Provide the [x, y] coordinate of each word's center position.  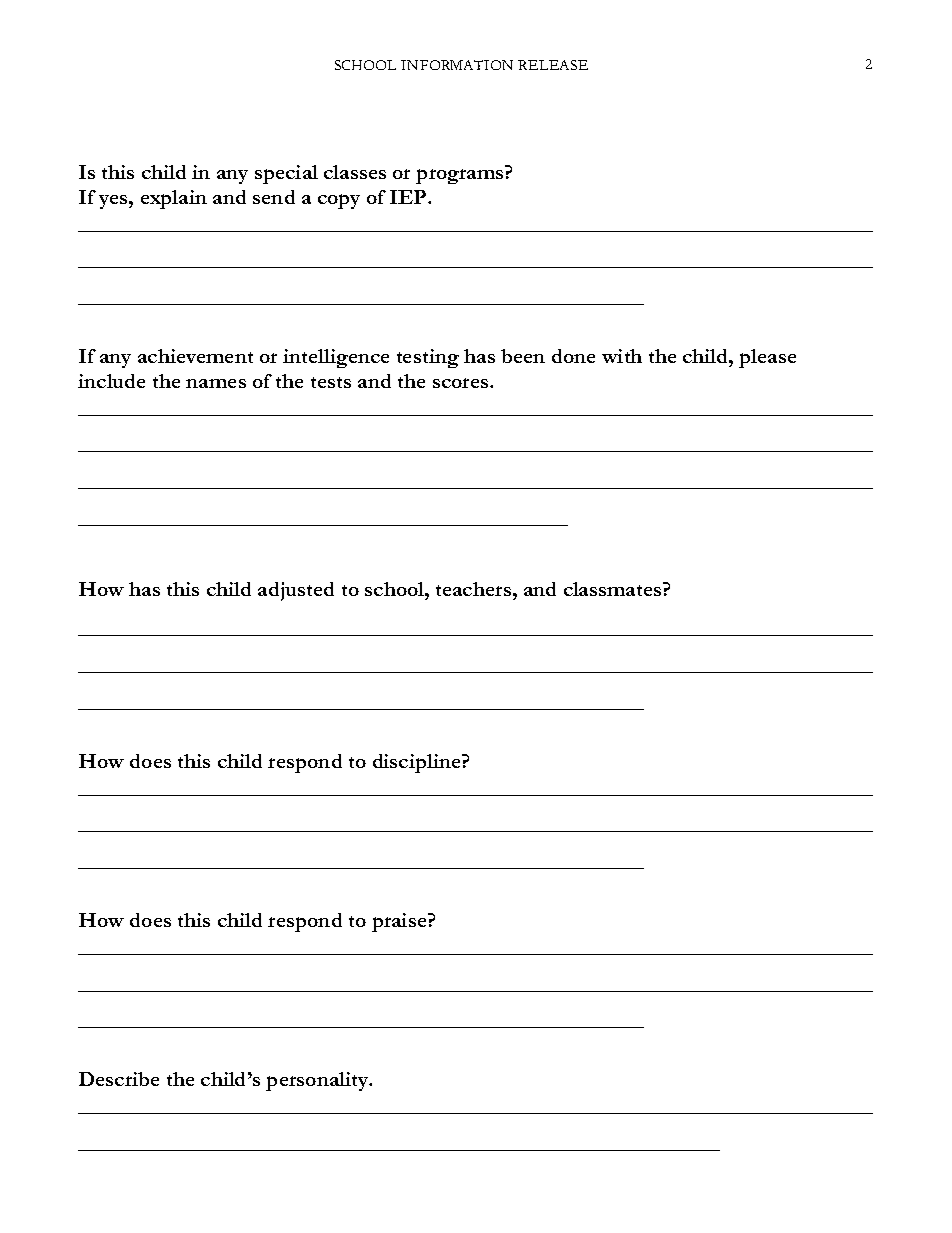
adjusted [296, 591]
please [767, 358]
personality [318, 1081]
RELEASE [553, 65]
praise [400, 922]
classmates [614, 589]
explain [174, 199]
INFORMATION [457, 65]
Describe [119, 1079]
